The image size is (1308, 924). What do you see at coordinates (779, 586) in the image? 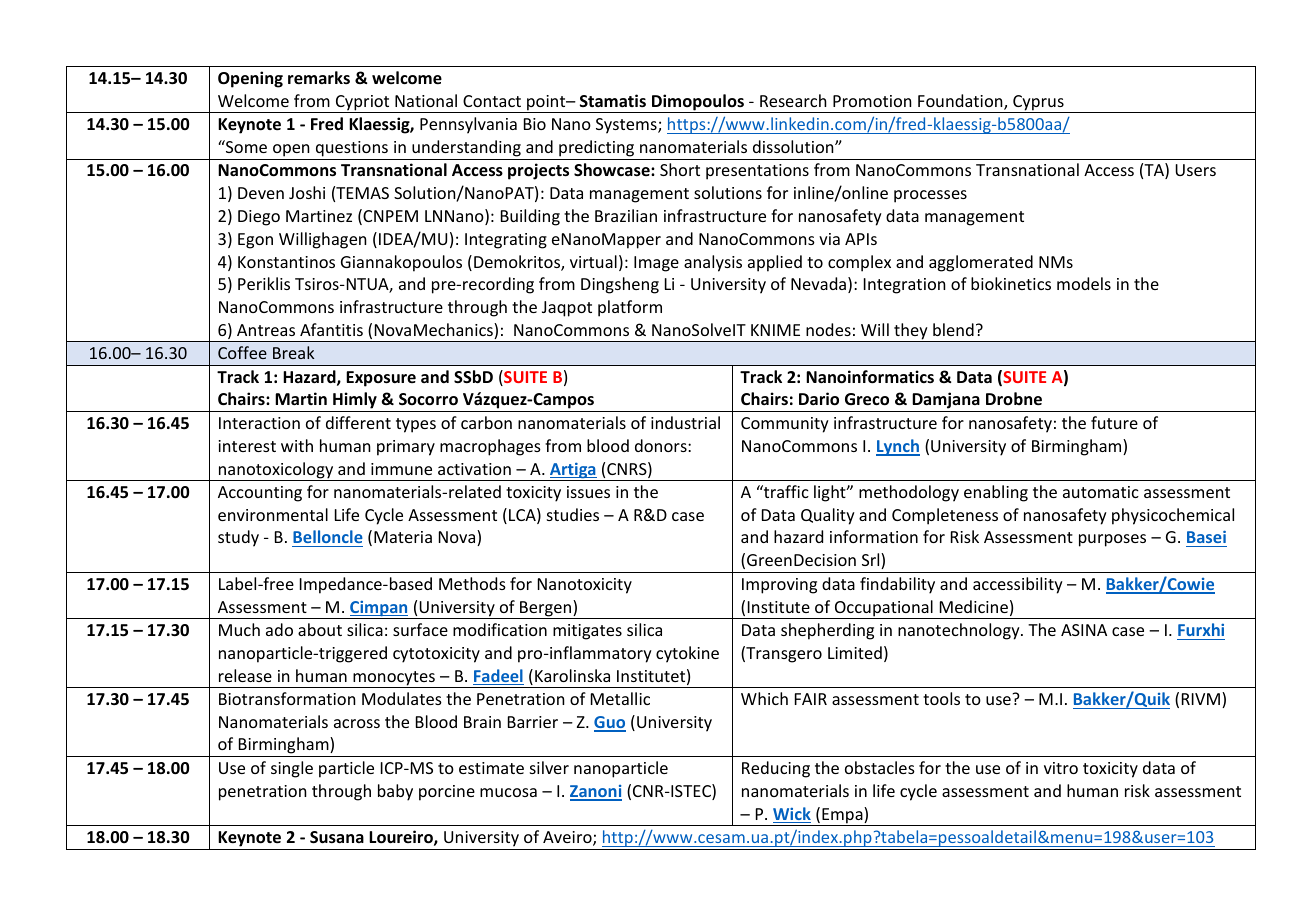
I see `Improving` at bounding box center [779, 586].
